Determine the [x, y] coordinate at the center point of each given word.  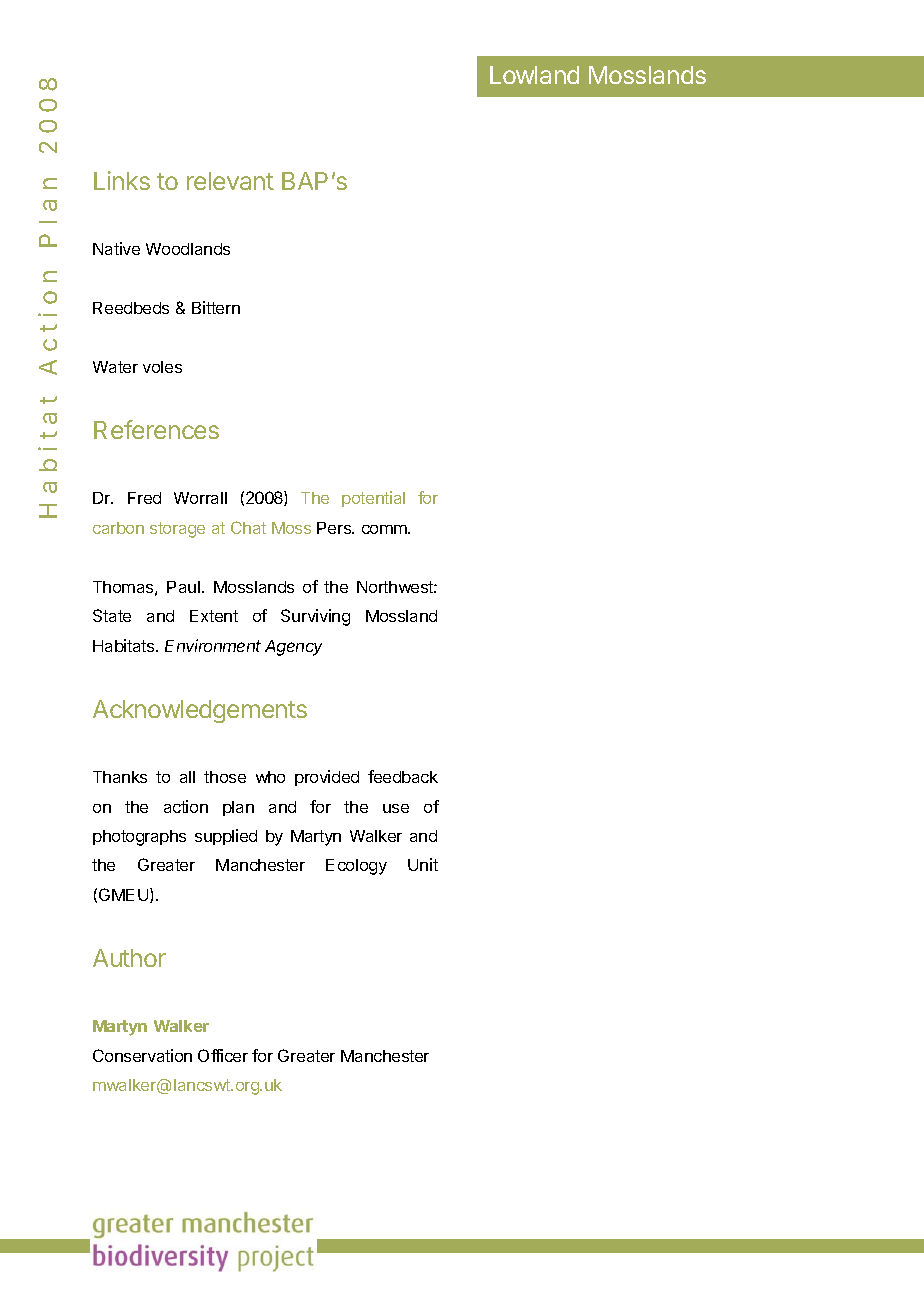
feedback [403, 776]
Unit [423, 864]
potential [373, 499]
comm [385, 529]
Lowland [534, 75]
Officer [223, 1055]
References [156, 429]
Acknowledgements [200, 711]
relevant [230, 181]
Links [122, 180]
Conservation [142, 1055]
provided [327, 778]
